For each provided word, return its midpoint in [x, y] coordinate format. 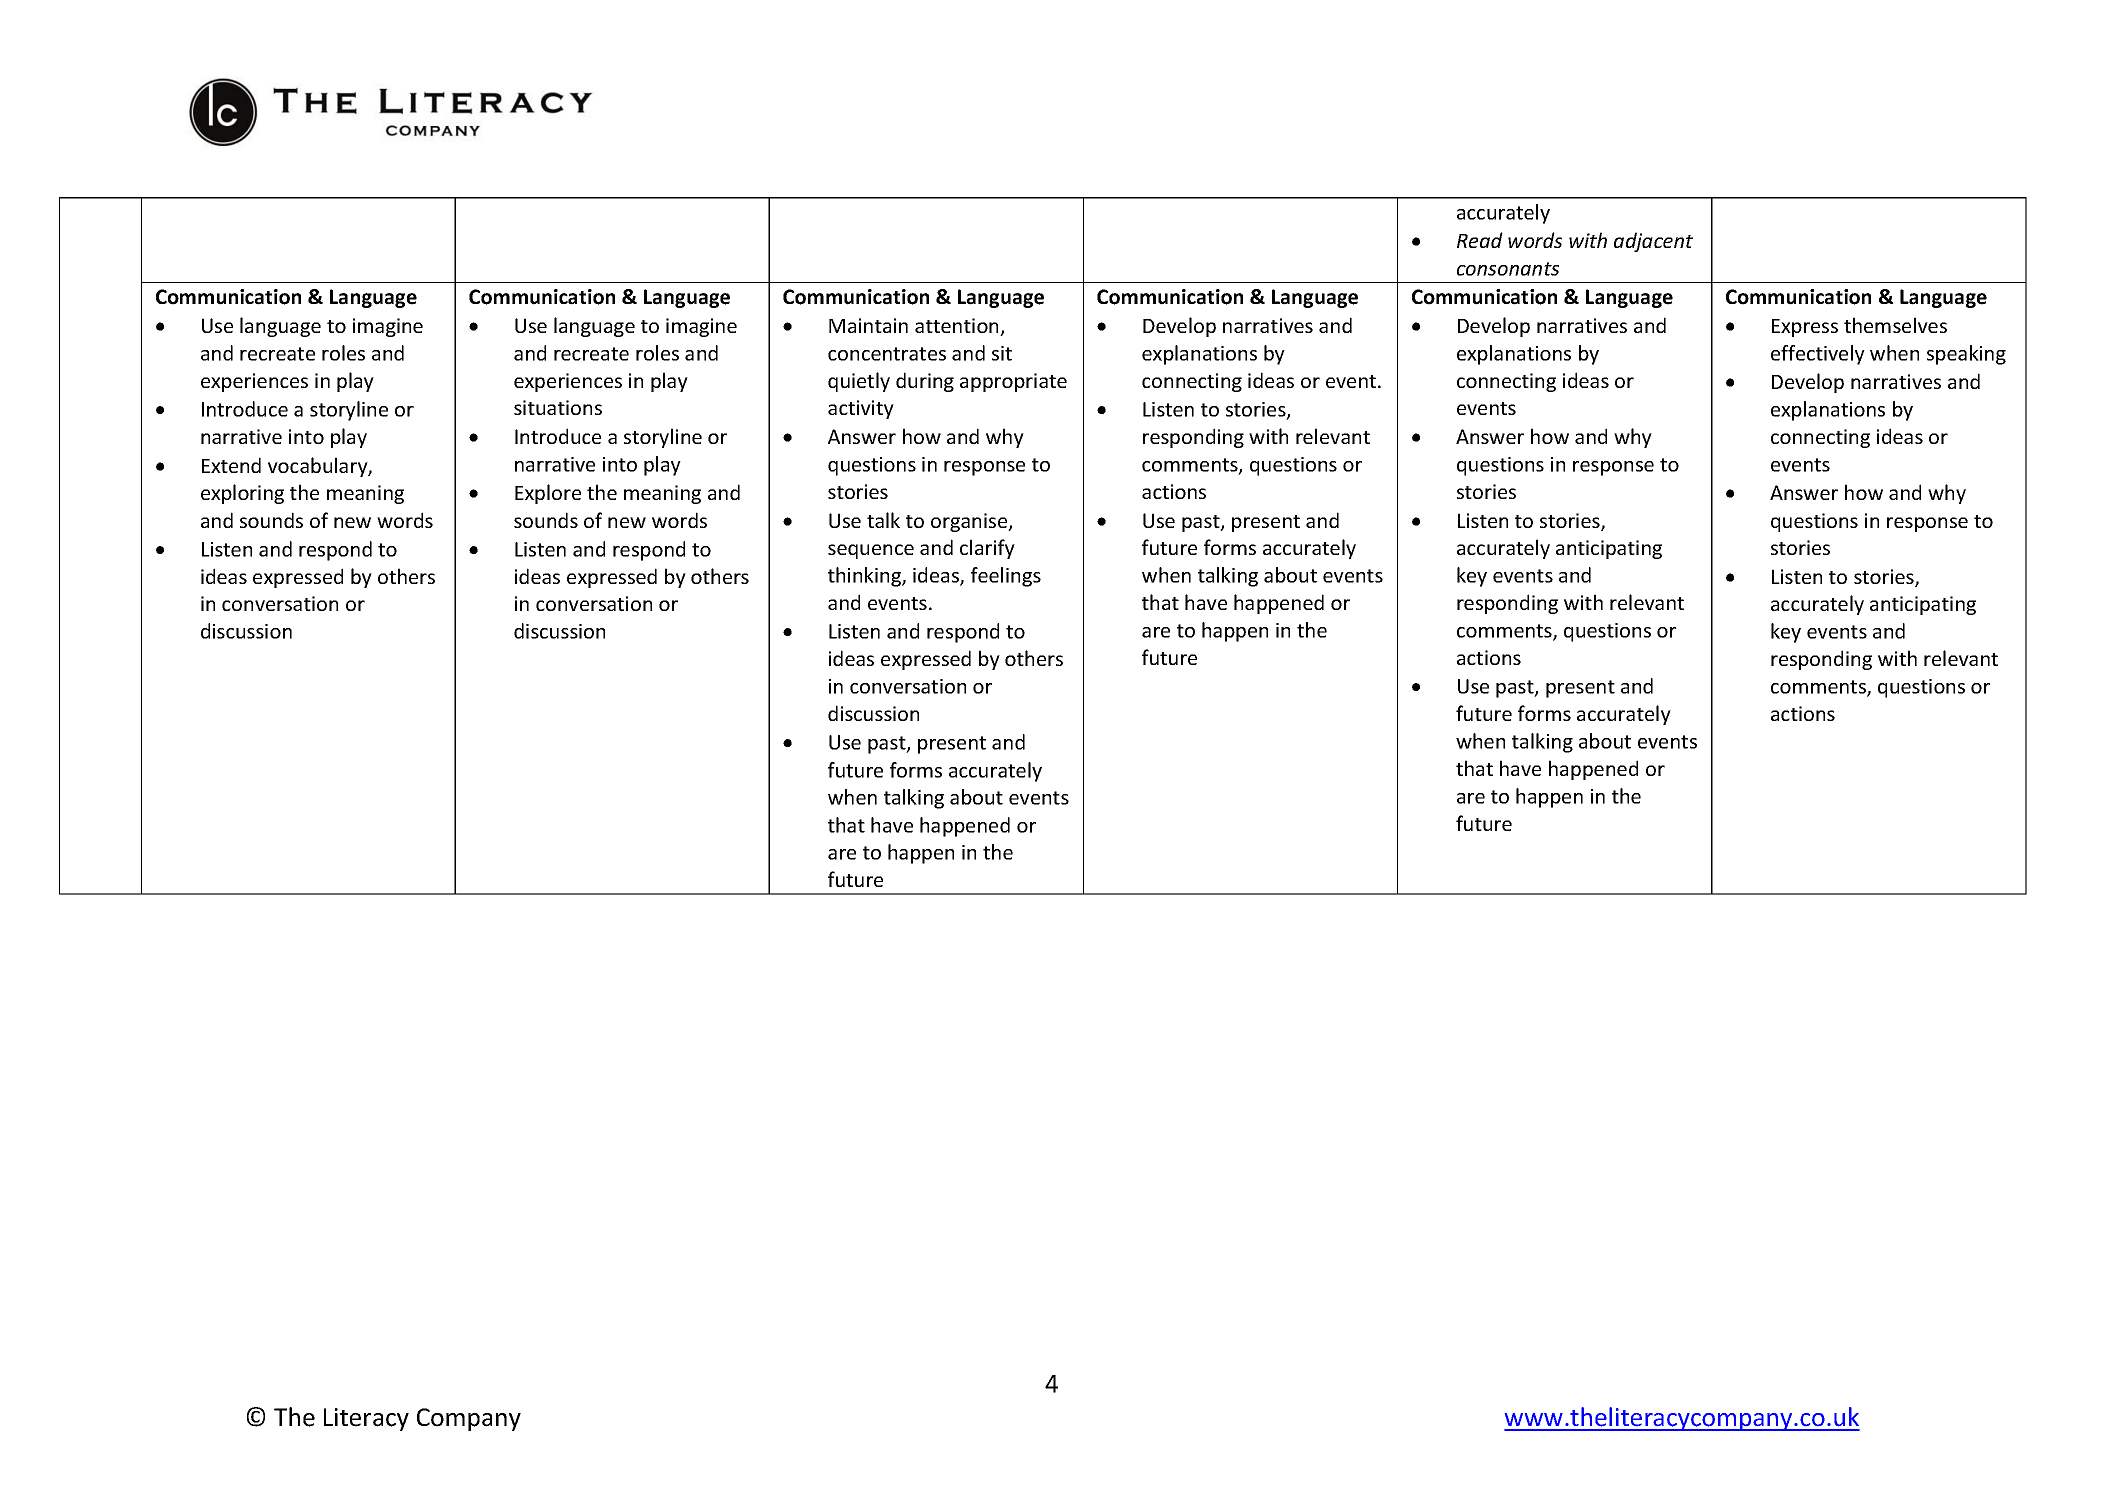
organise [970, 522]
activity [861, 409]
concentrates [887, 354]
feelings [1006, 577]
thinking [865, 577]
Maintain [868, 325]
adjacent [1653, 242]
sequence [871, 551]
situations [558, 407]
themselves [1895, 325]
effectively [1818, 355]
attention [958, 327]
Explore [548, 494]
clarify [987, 549]
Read [1480, 240]
